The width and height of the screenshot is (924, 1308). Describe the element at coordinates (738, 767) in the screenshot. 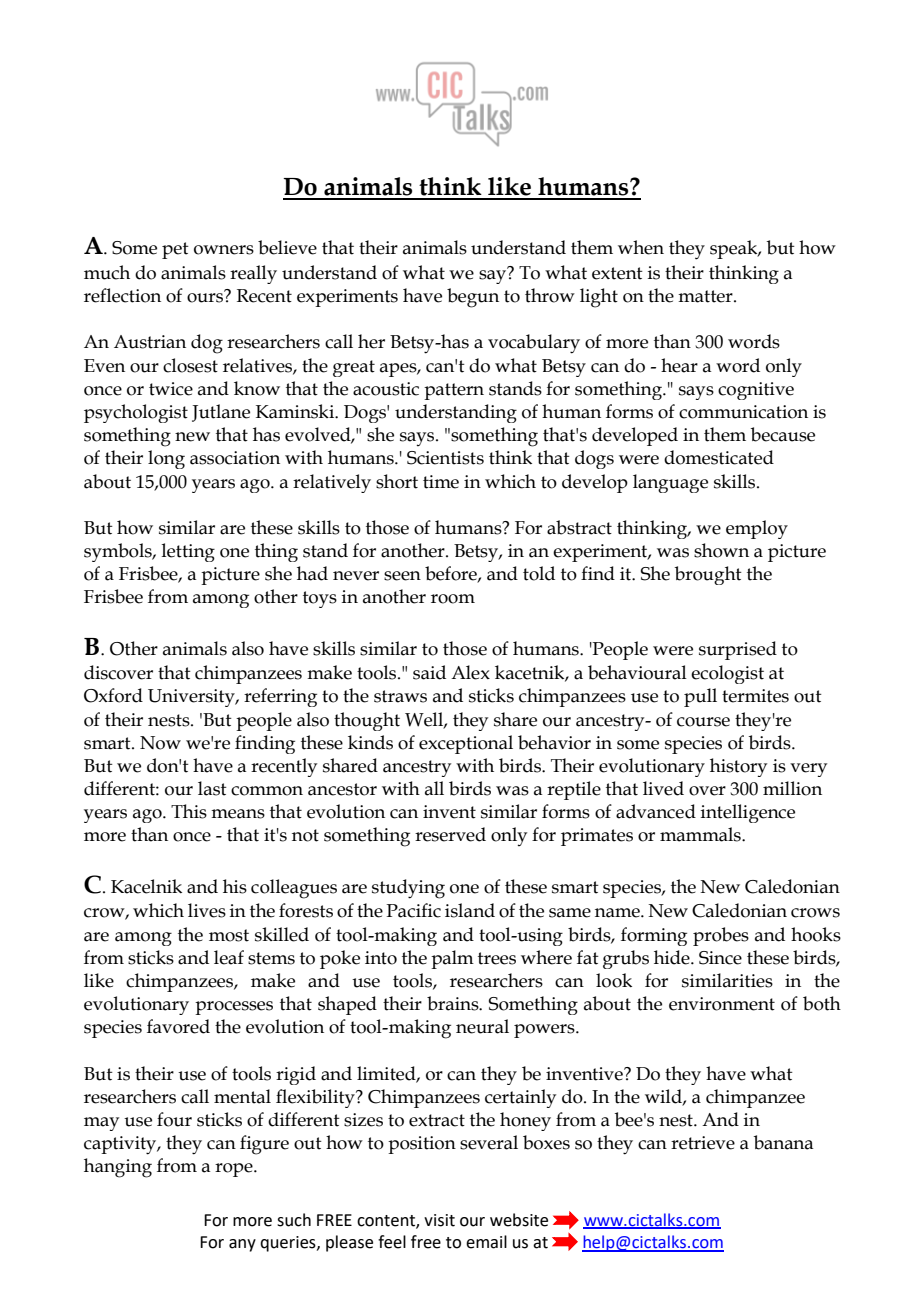

I see `history` at that location.
